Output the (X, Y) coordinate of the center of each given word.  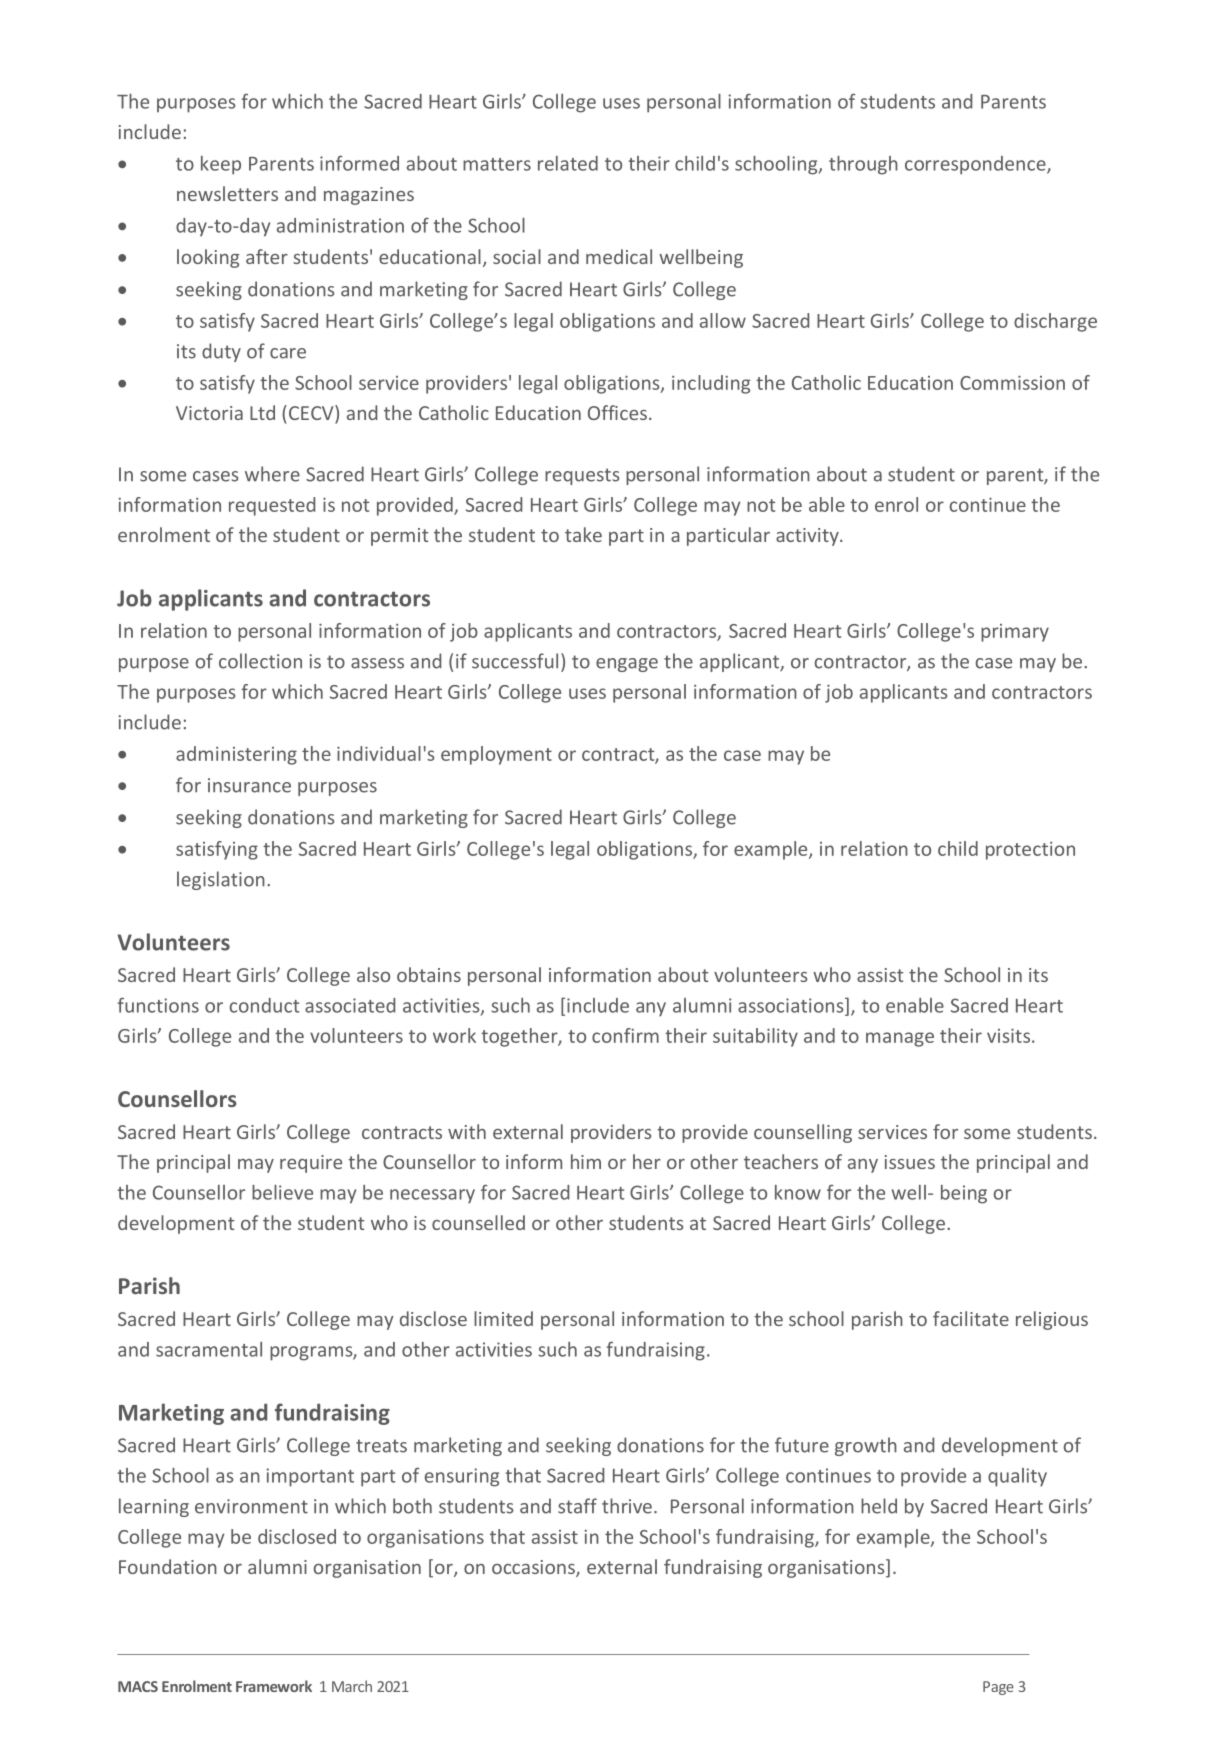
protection (1030, 851)
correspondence (976, 165)
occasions (534, 1568)
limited (503, 1318)
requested (272, 506)
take (583, 534)
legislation (221, 880)
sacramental (209, 1349)
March (352, 1686)
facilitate (971, 1318)
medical (619, 256)
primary (1015, 633)
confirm (625, 1035)
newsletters (227, 193)
